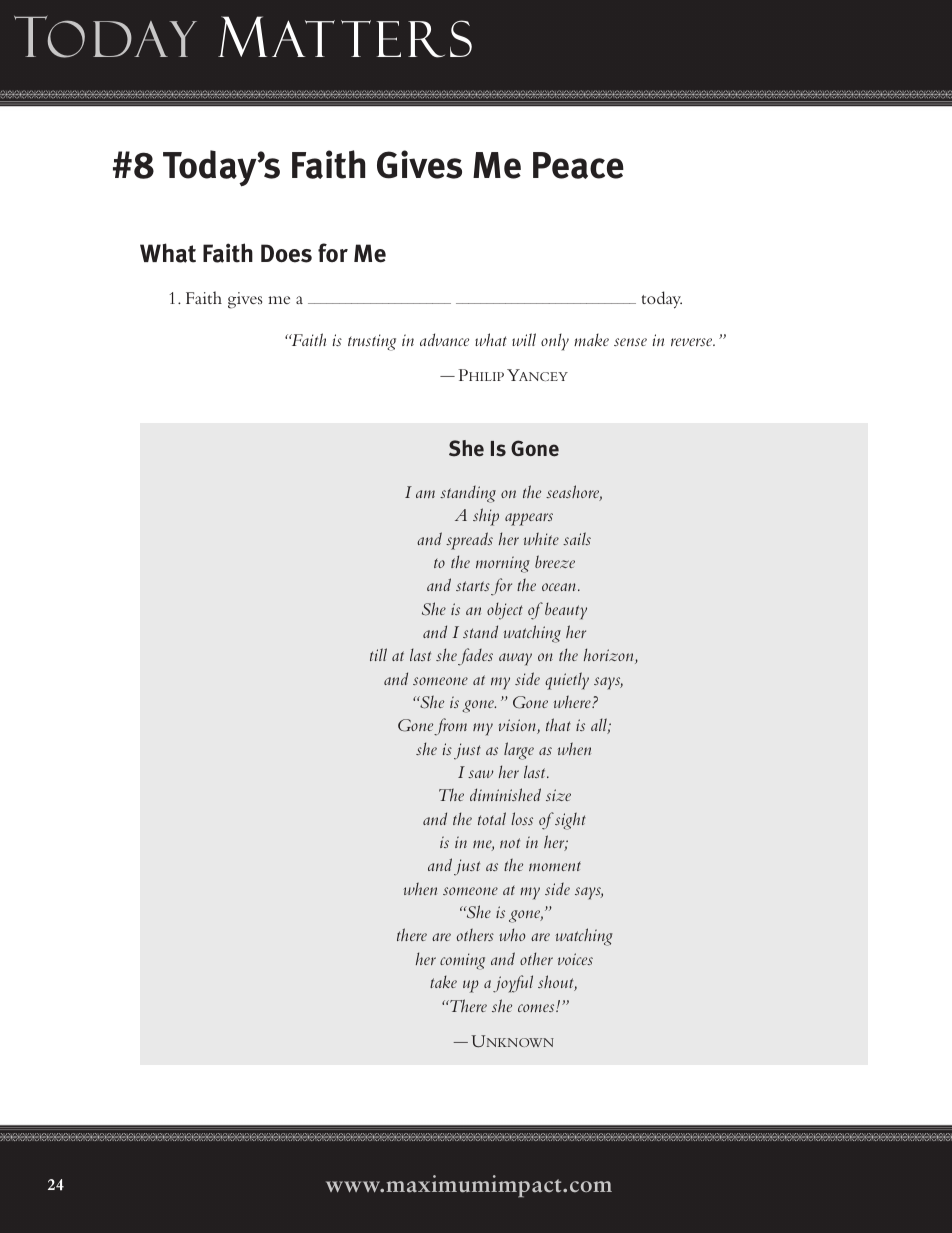 The image size is (952, 1233). Describe the element at coordinates (577, 538) in the screenshot. I see `sails` at that location.
